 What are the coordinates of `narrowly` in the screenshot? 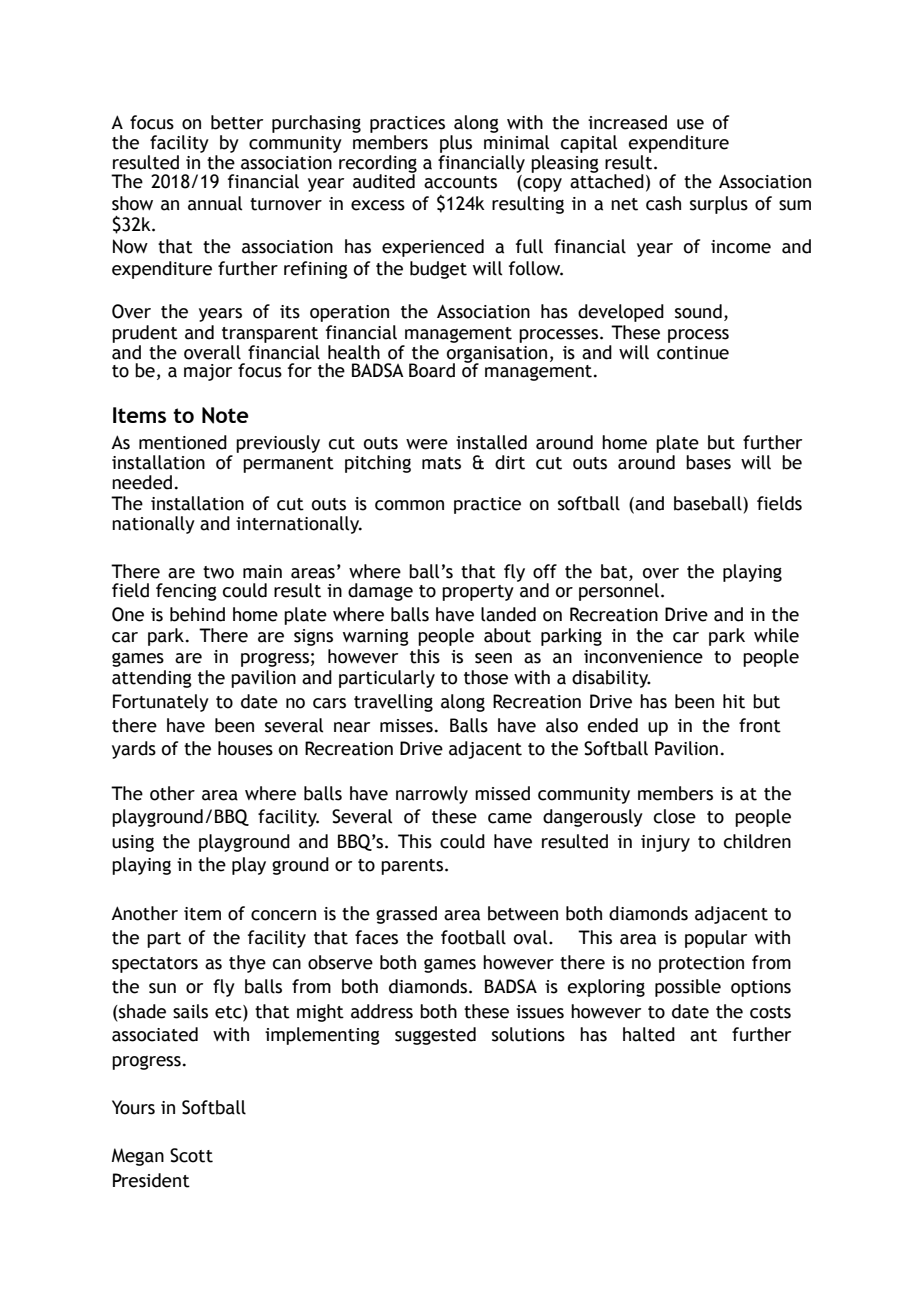 It's located at (432, 795).
